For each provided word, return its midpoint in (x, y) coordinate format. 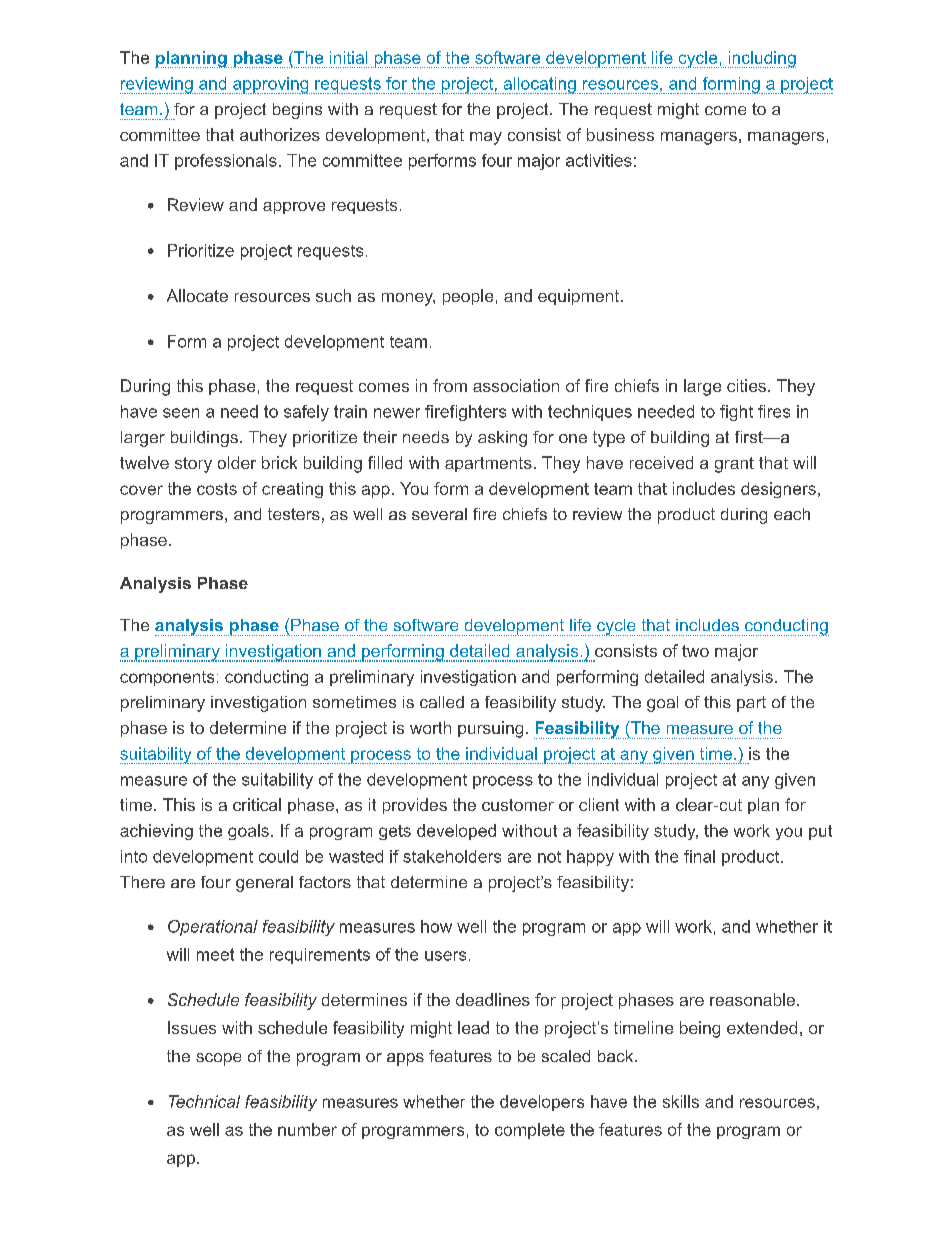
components (167, 678)
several (439, 514)
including (762, 59)
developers (542, 1103)
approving (271, 85)
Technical (204, 1101)
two (695, 651)
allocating (540, 85)
